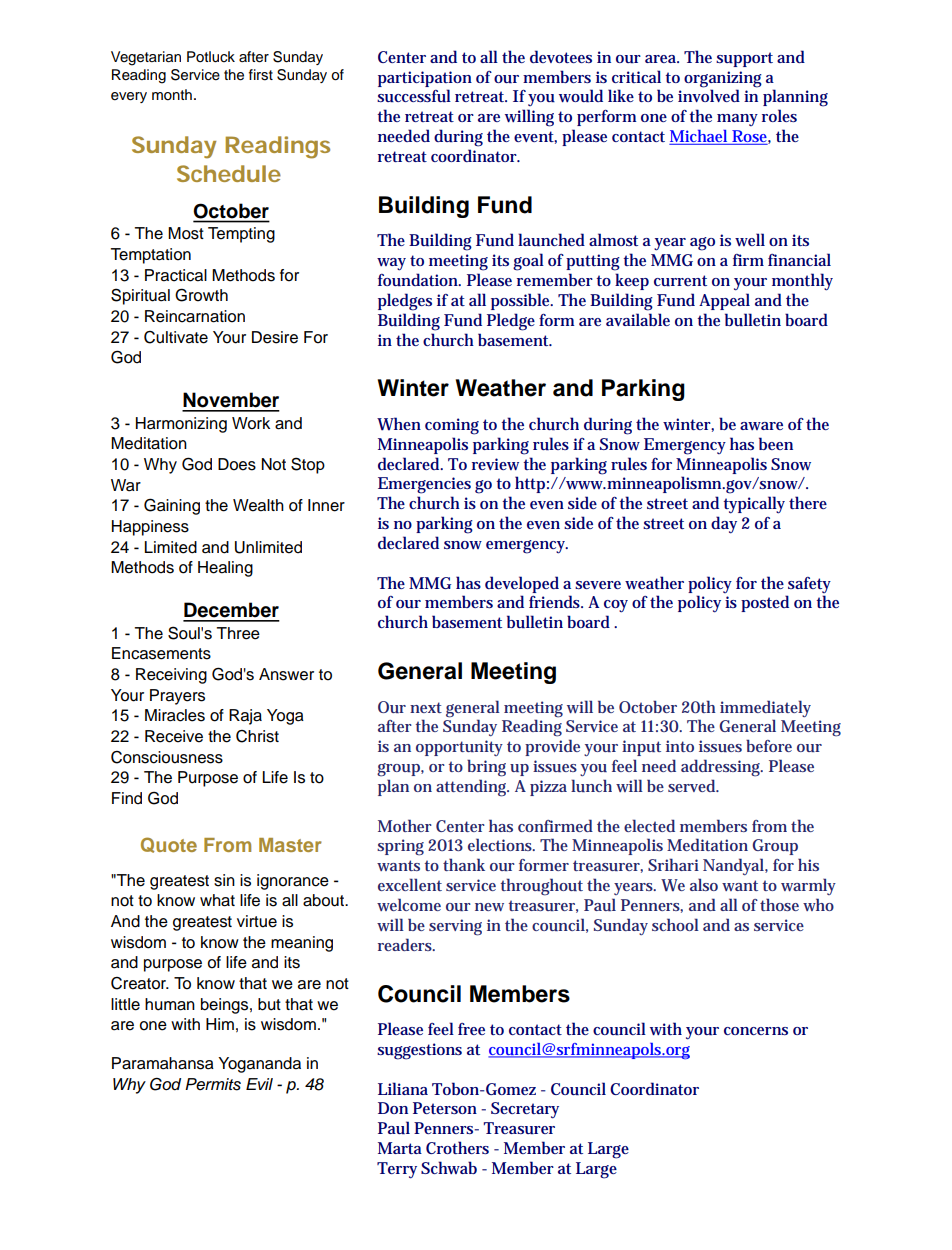  Describe the element at coordinates (761, 426) in the screenshot. I see `aware` at that location.
